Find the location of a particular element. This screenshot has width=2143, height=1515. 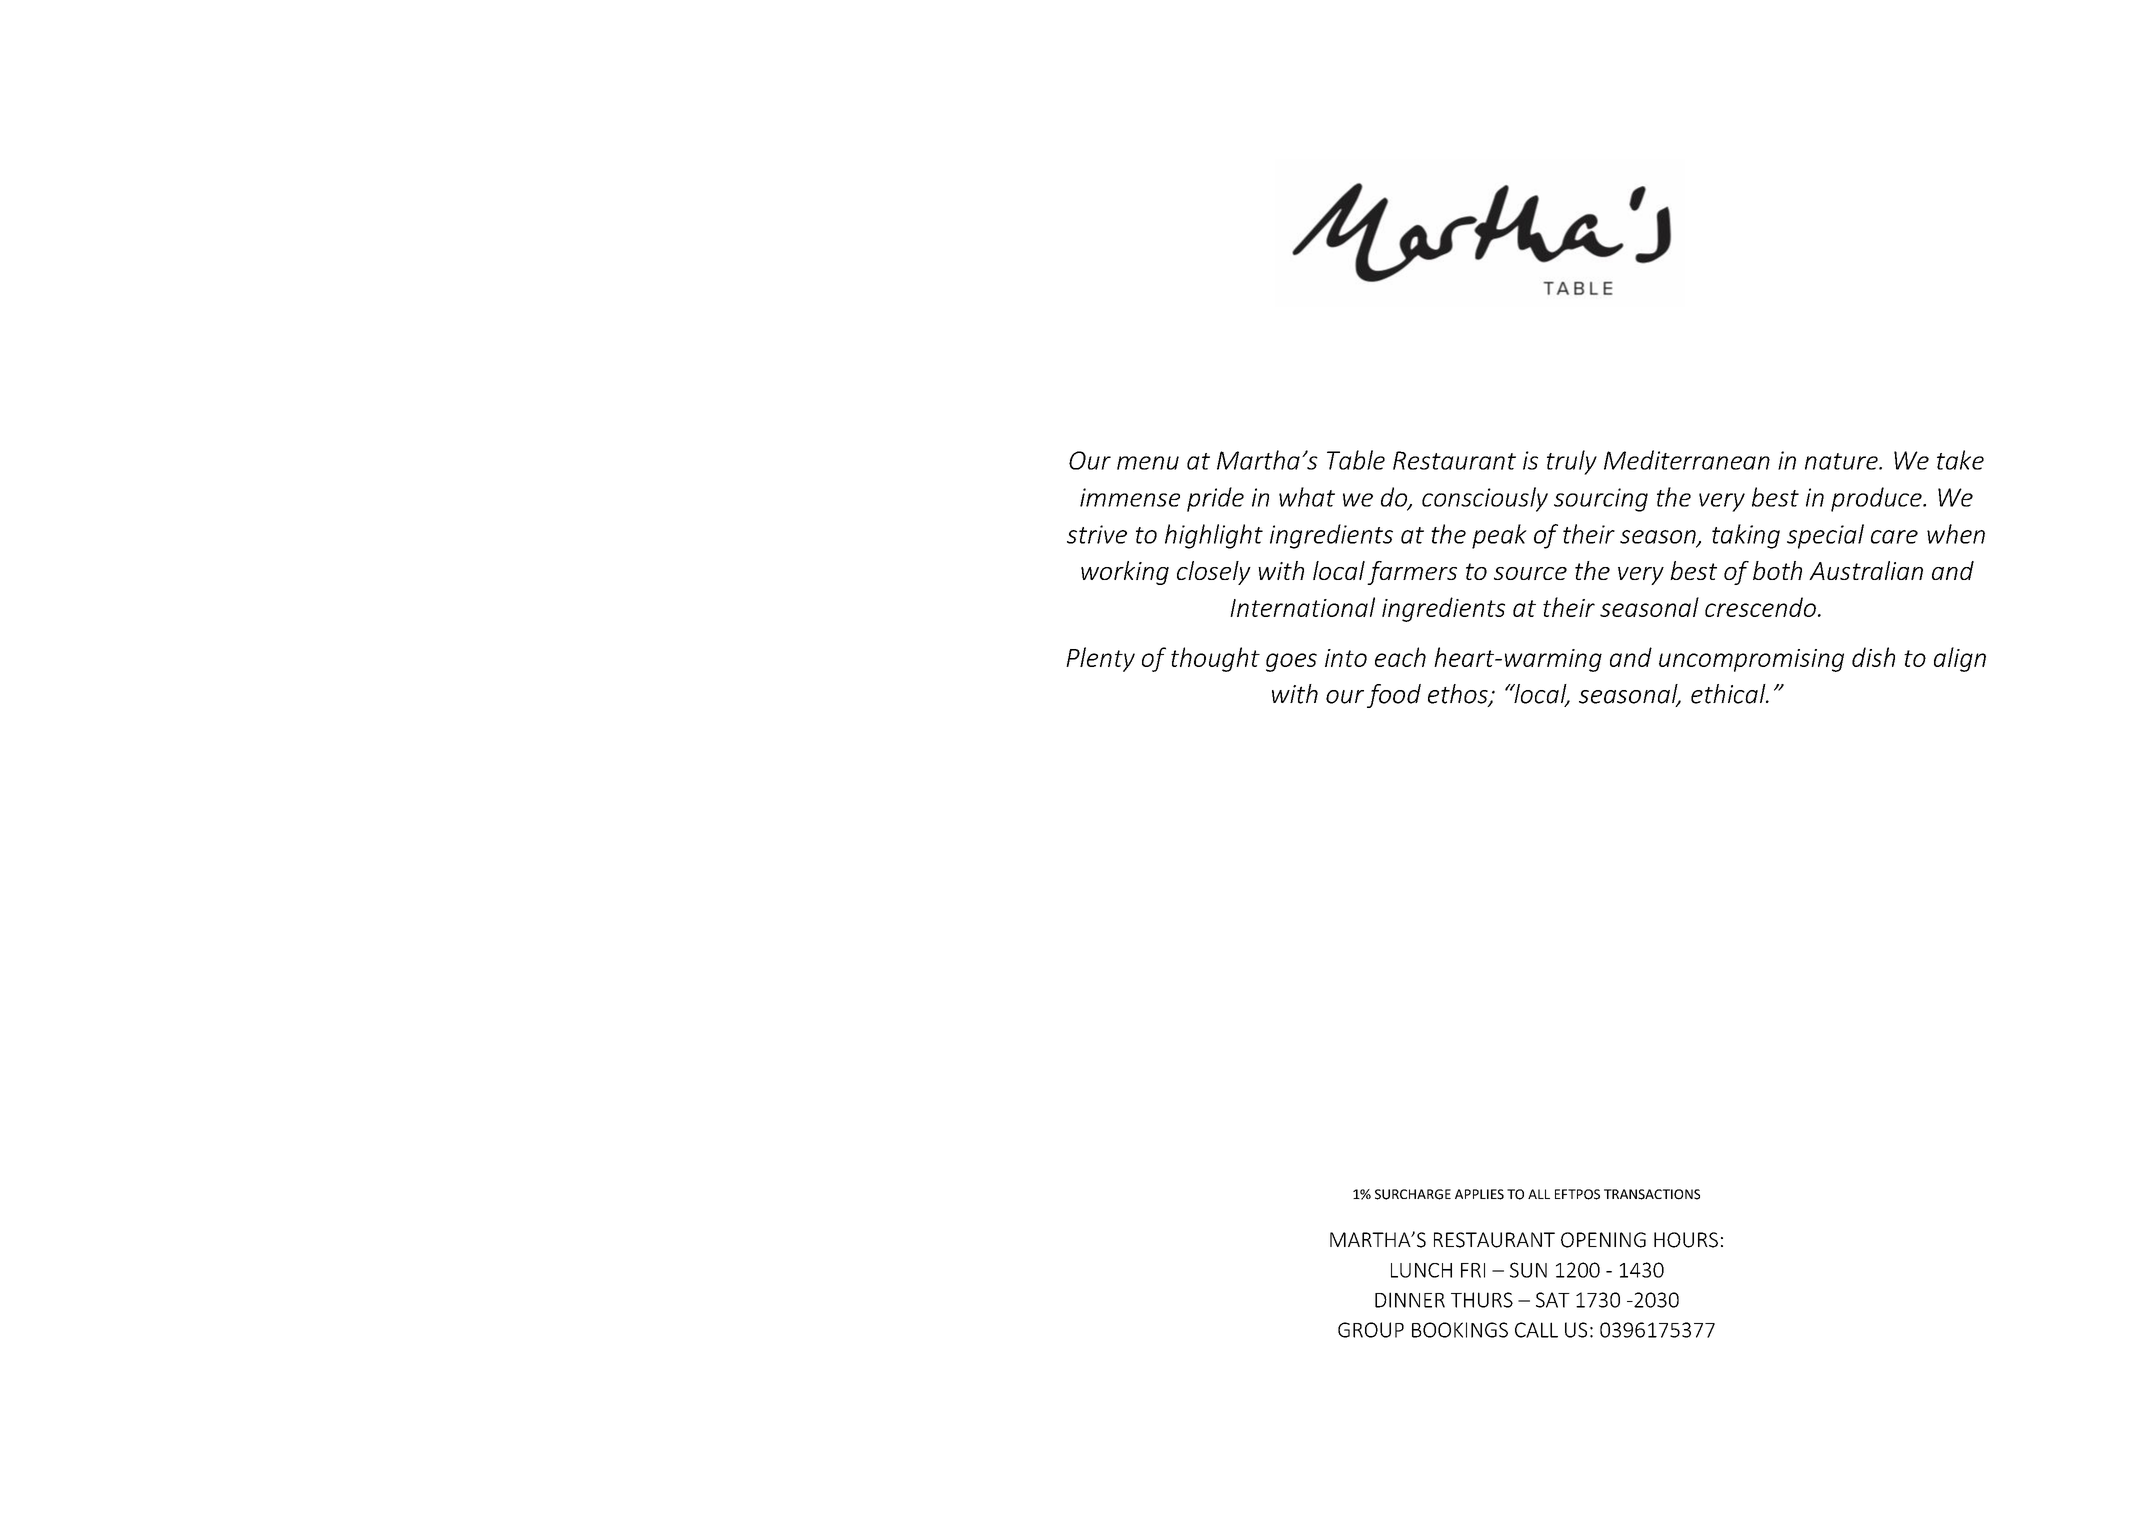

ethos is located at coordinates (1459, 695).
